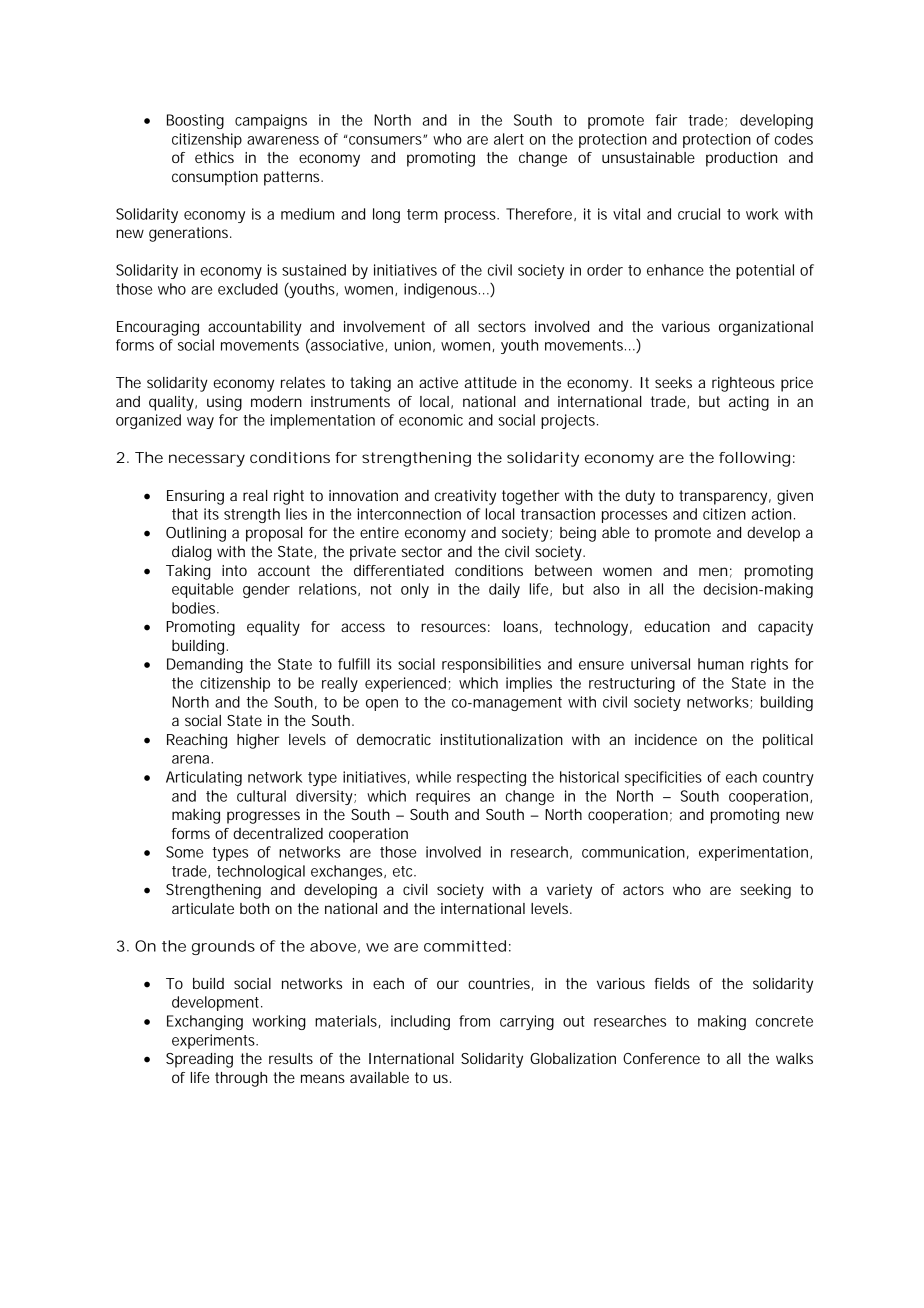 Image resolution: width=924 pixels, height=1308 pixels. I want to click on production, so click(741, 159).
